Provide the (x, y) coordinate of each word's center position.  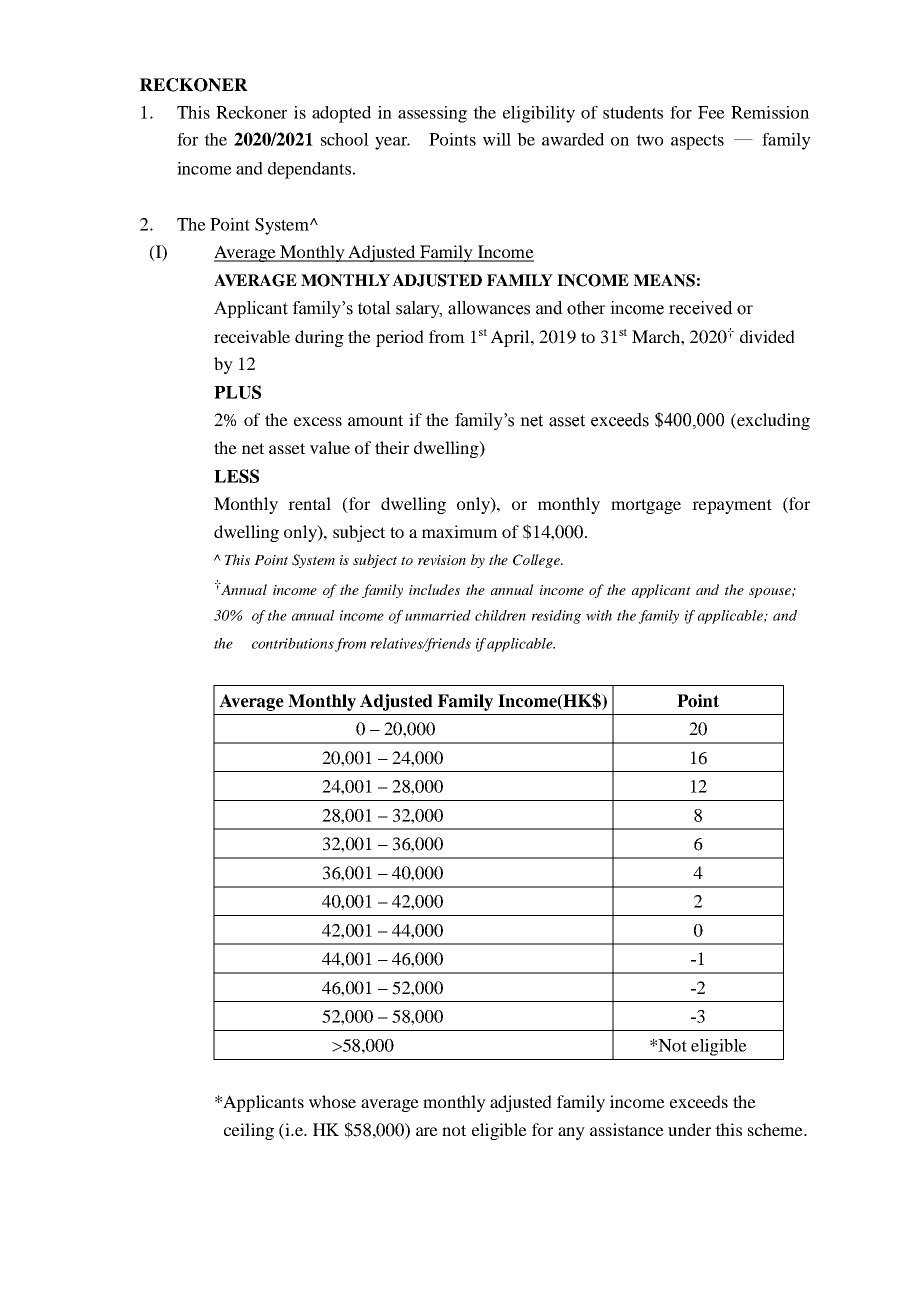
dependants (309, 170)
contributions (293, 643)
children (500, 615)
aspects (697, 142)
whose (332, 1101)
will (497, 139)
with (599, 615)
